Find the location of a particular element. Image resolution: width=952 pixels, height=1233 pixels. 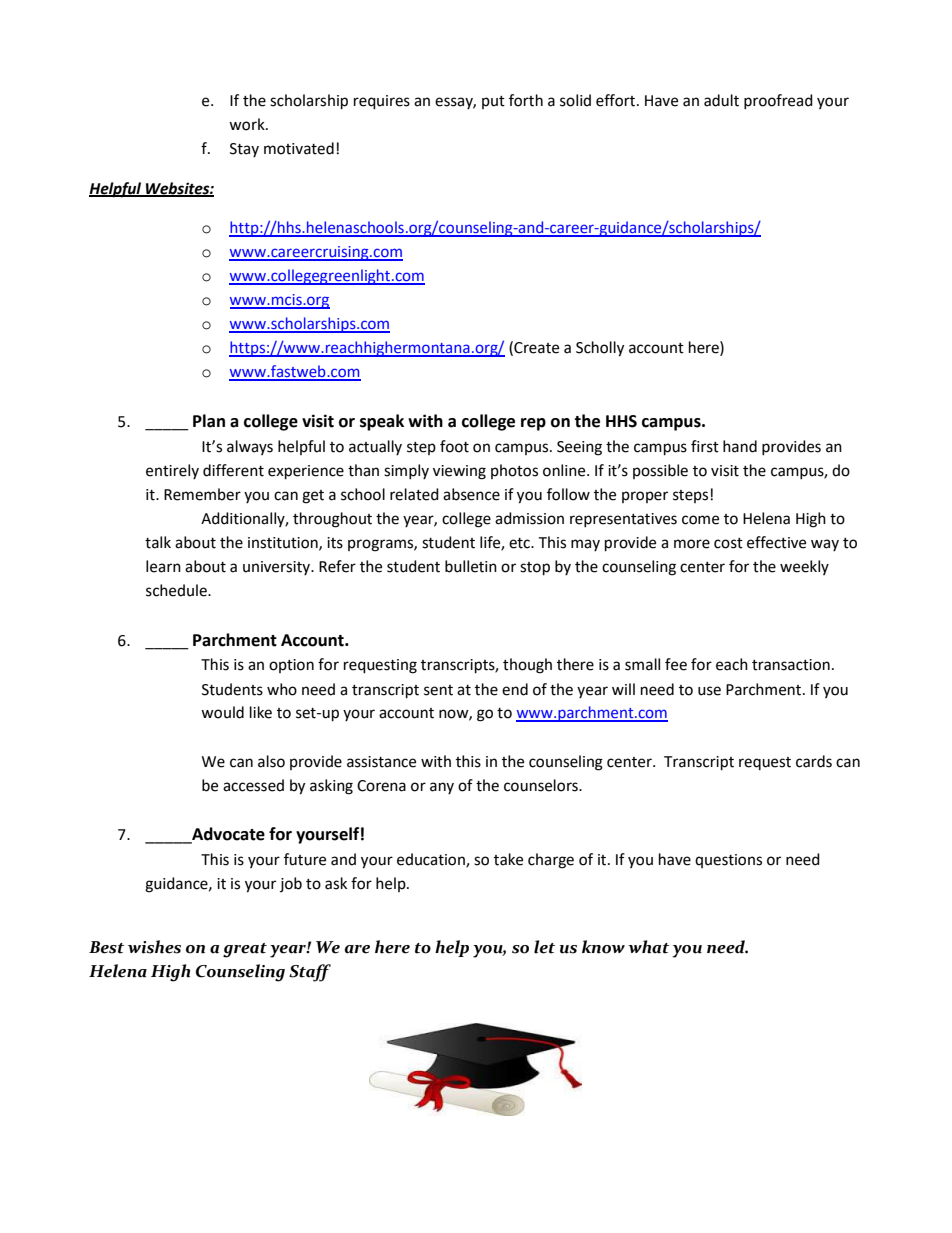

talk is located at coordinates (158, 542).
